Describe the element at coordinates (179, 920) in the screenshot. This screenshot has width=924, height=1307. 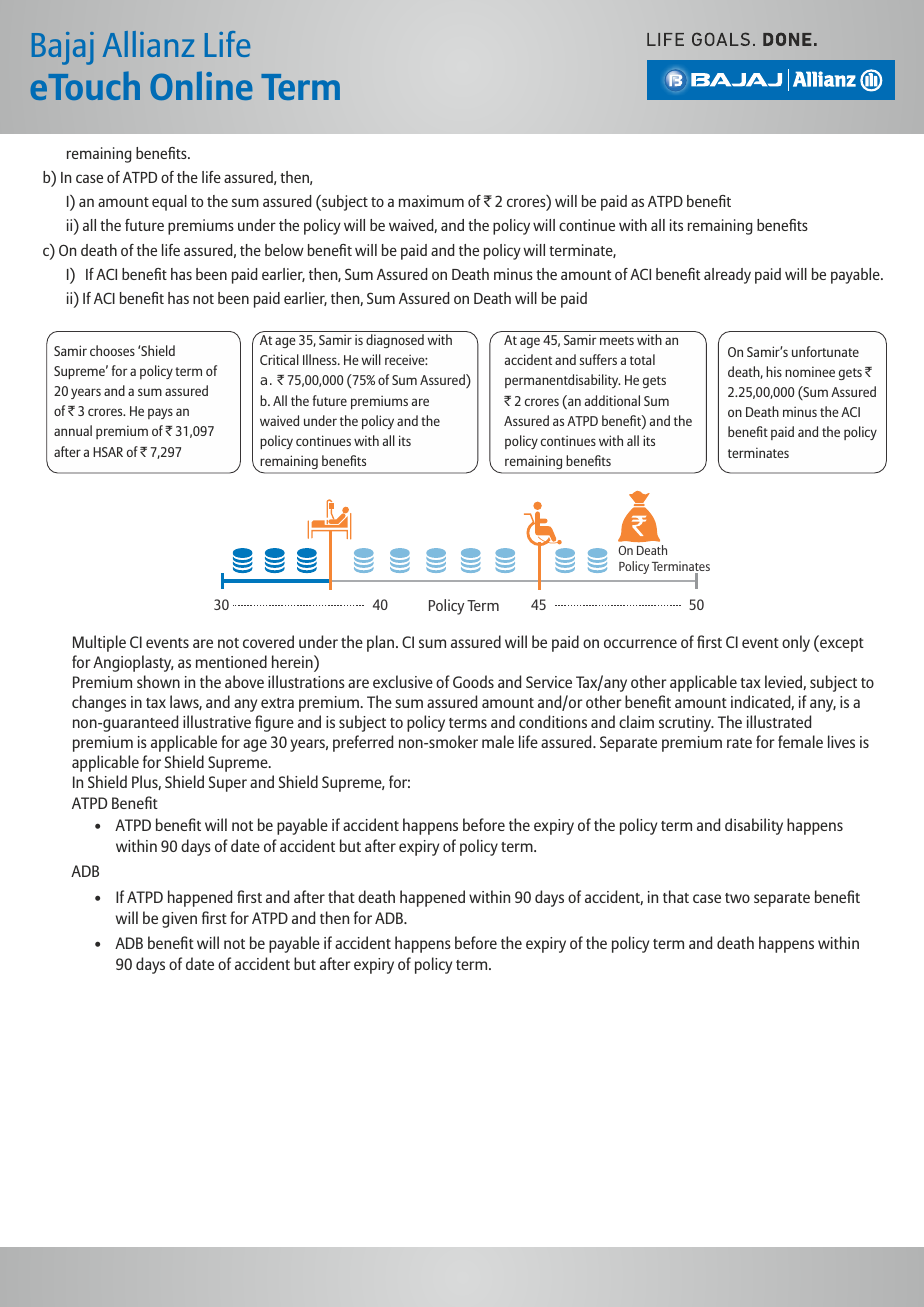
I see `given` at that location.
